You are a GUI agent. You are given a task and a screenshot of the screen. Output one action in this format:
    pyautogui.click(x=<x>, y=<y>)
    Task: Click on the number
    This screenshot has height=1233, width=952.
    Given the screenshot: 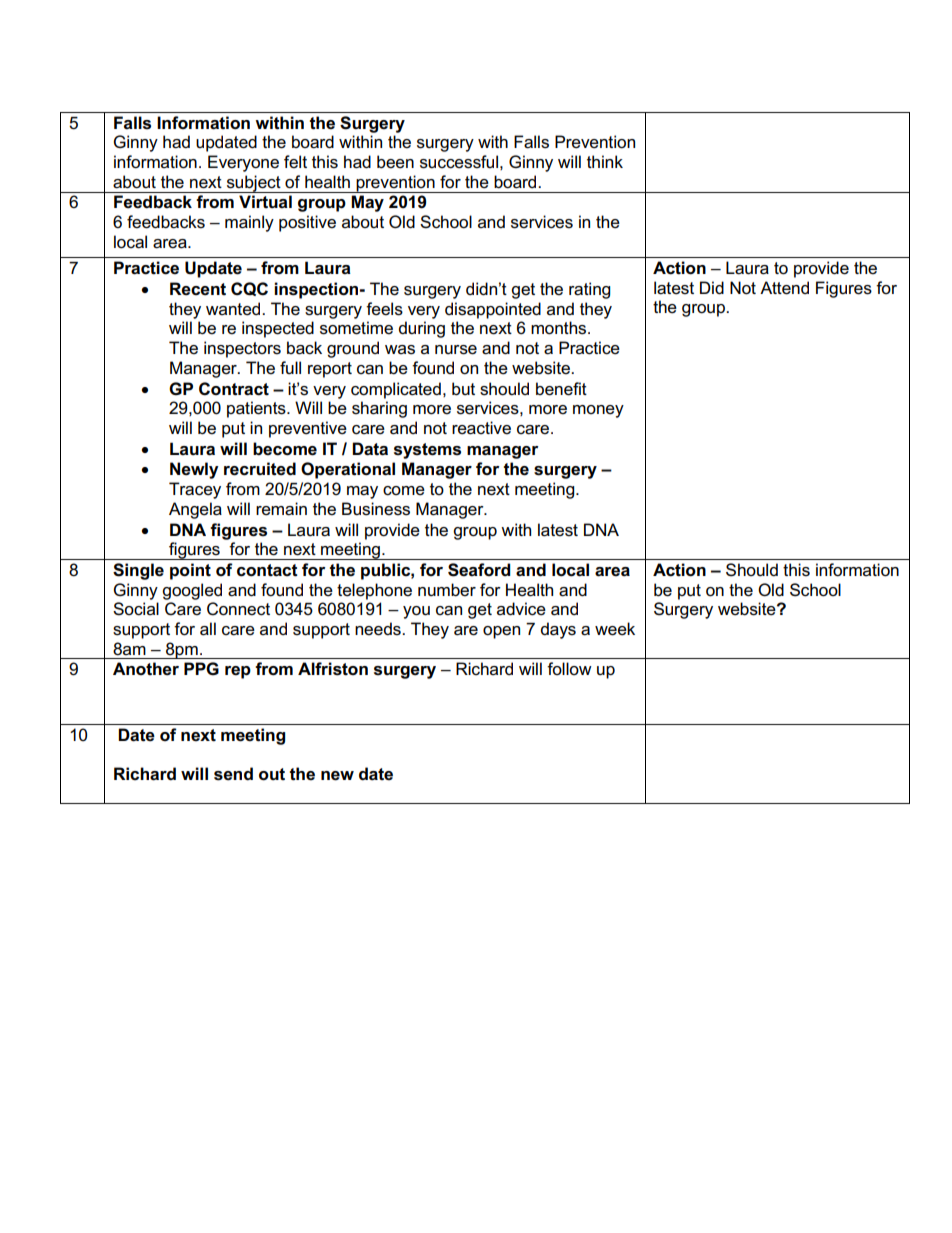 What is the action you would take?
    pyautogui.click(x=447, y=590)
